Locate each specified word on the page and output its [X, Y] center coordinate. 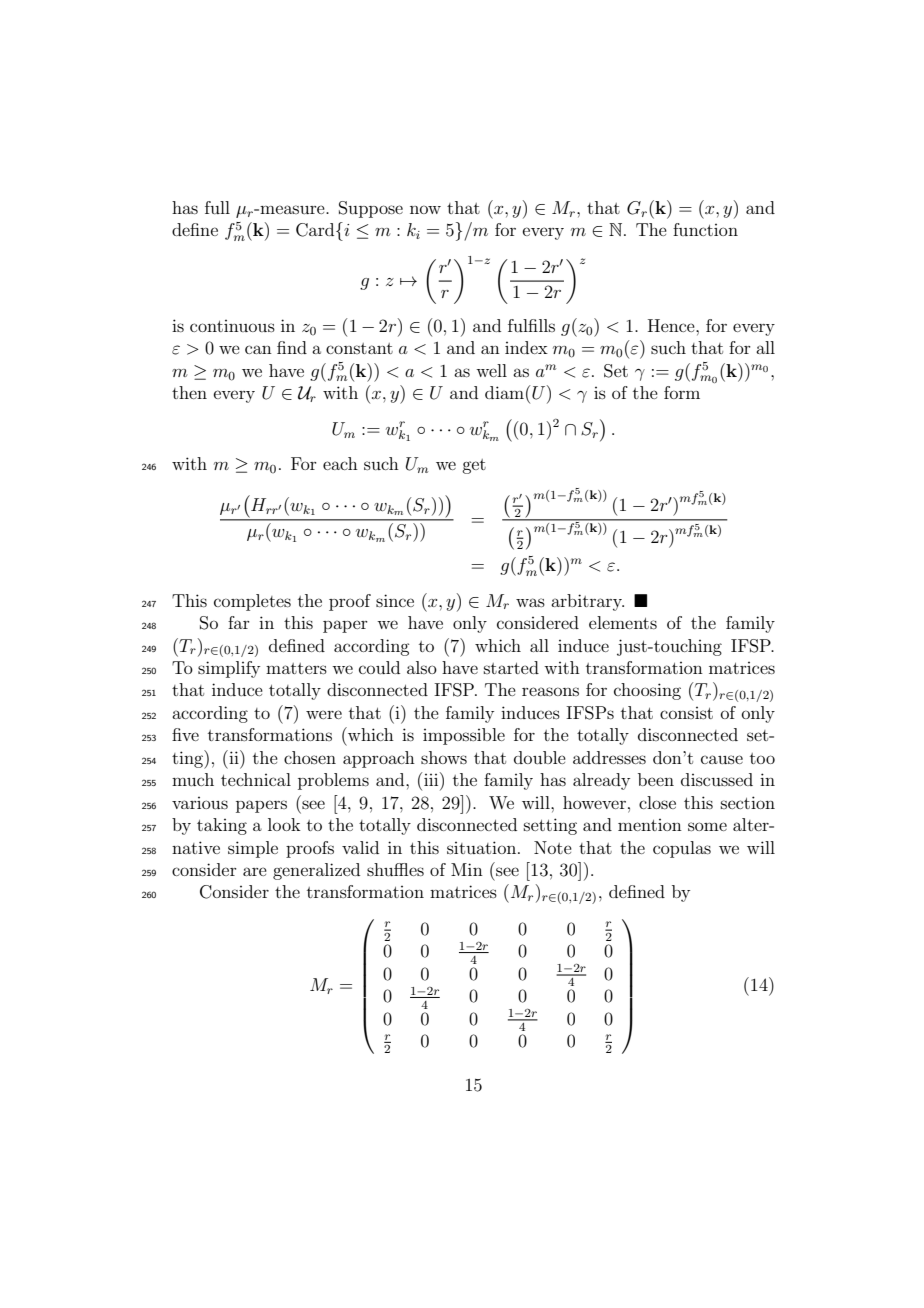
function [705, 229]
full [217, 207]
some [707, 826]
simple [253, 849]
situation [483, 847]
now [425, 209]
